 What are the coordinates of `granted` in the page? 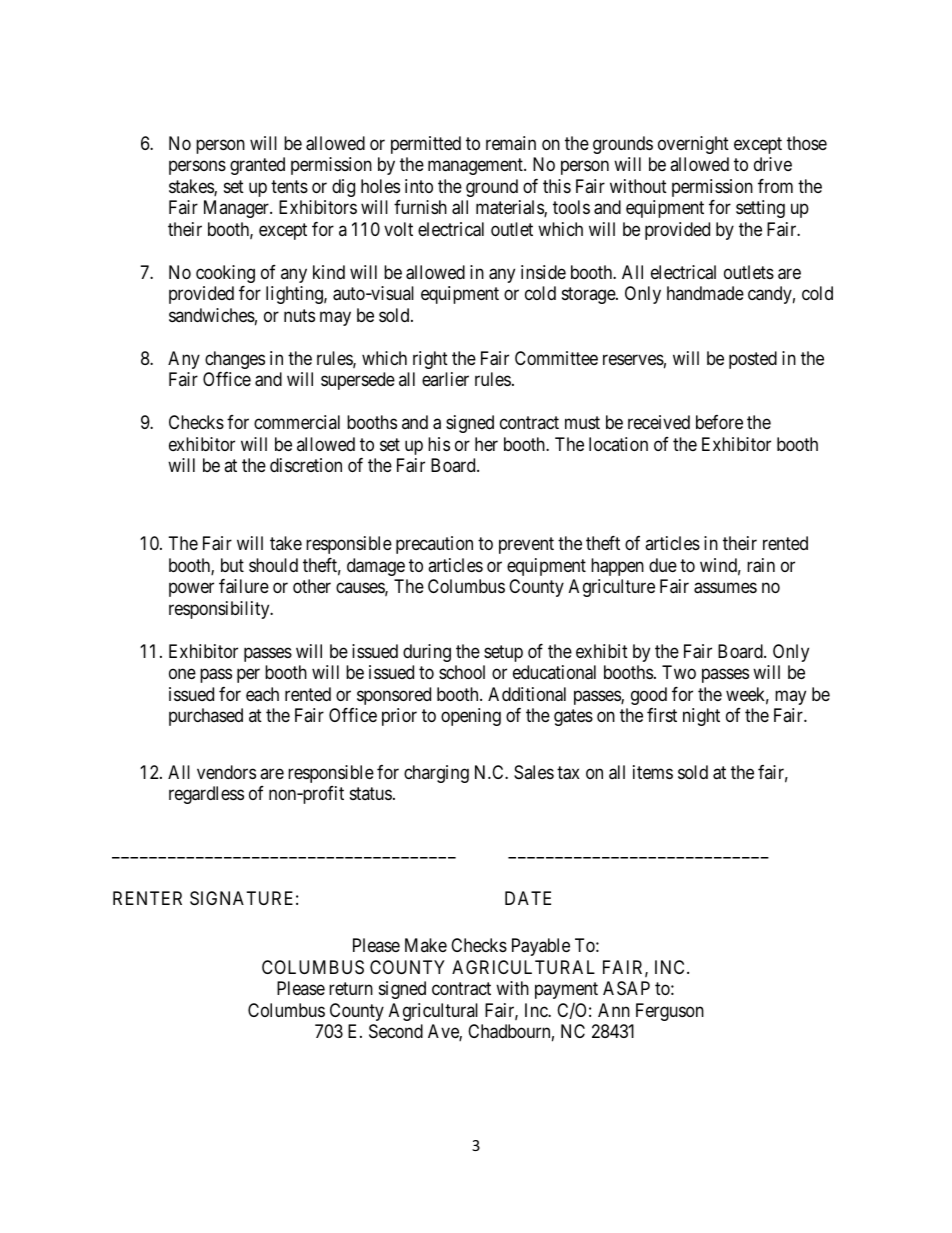 It's located at (257, 166).
